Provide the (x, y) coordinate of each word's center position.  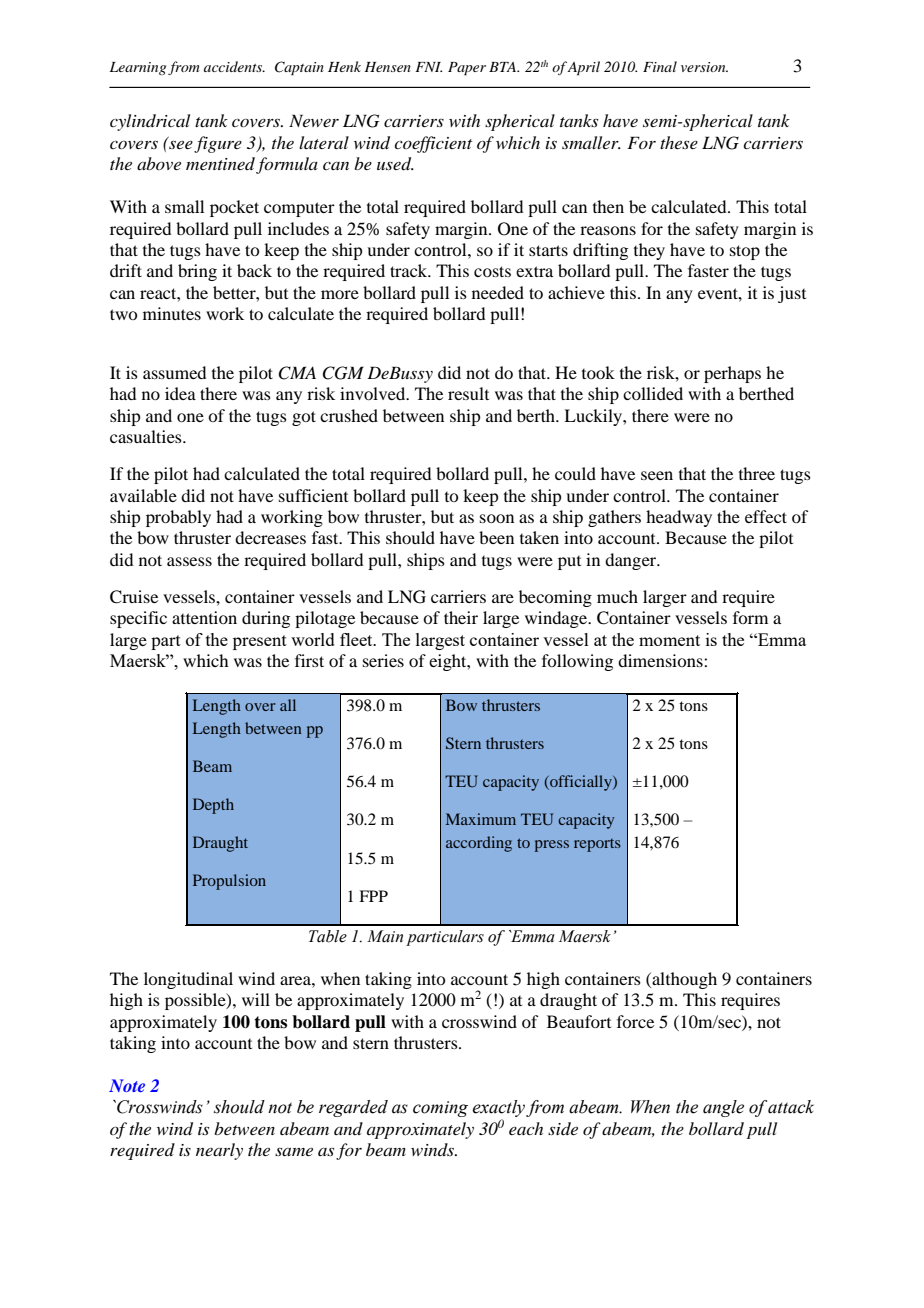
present (260, 642)
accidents (234, 66)
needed (498, 292)
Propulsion (229, 882)
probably (178, 518)
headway (679, 518)
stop (745, 252)
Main (385, 936)
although (683, 980)
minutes (172, 313)
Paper (467, 69)
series (383, 660)
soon (497, 518)
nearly (219, 1151)
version (704, 67)
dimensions (661, 660)
